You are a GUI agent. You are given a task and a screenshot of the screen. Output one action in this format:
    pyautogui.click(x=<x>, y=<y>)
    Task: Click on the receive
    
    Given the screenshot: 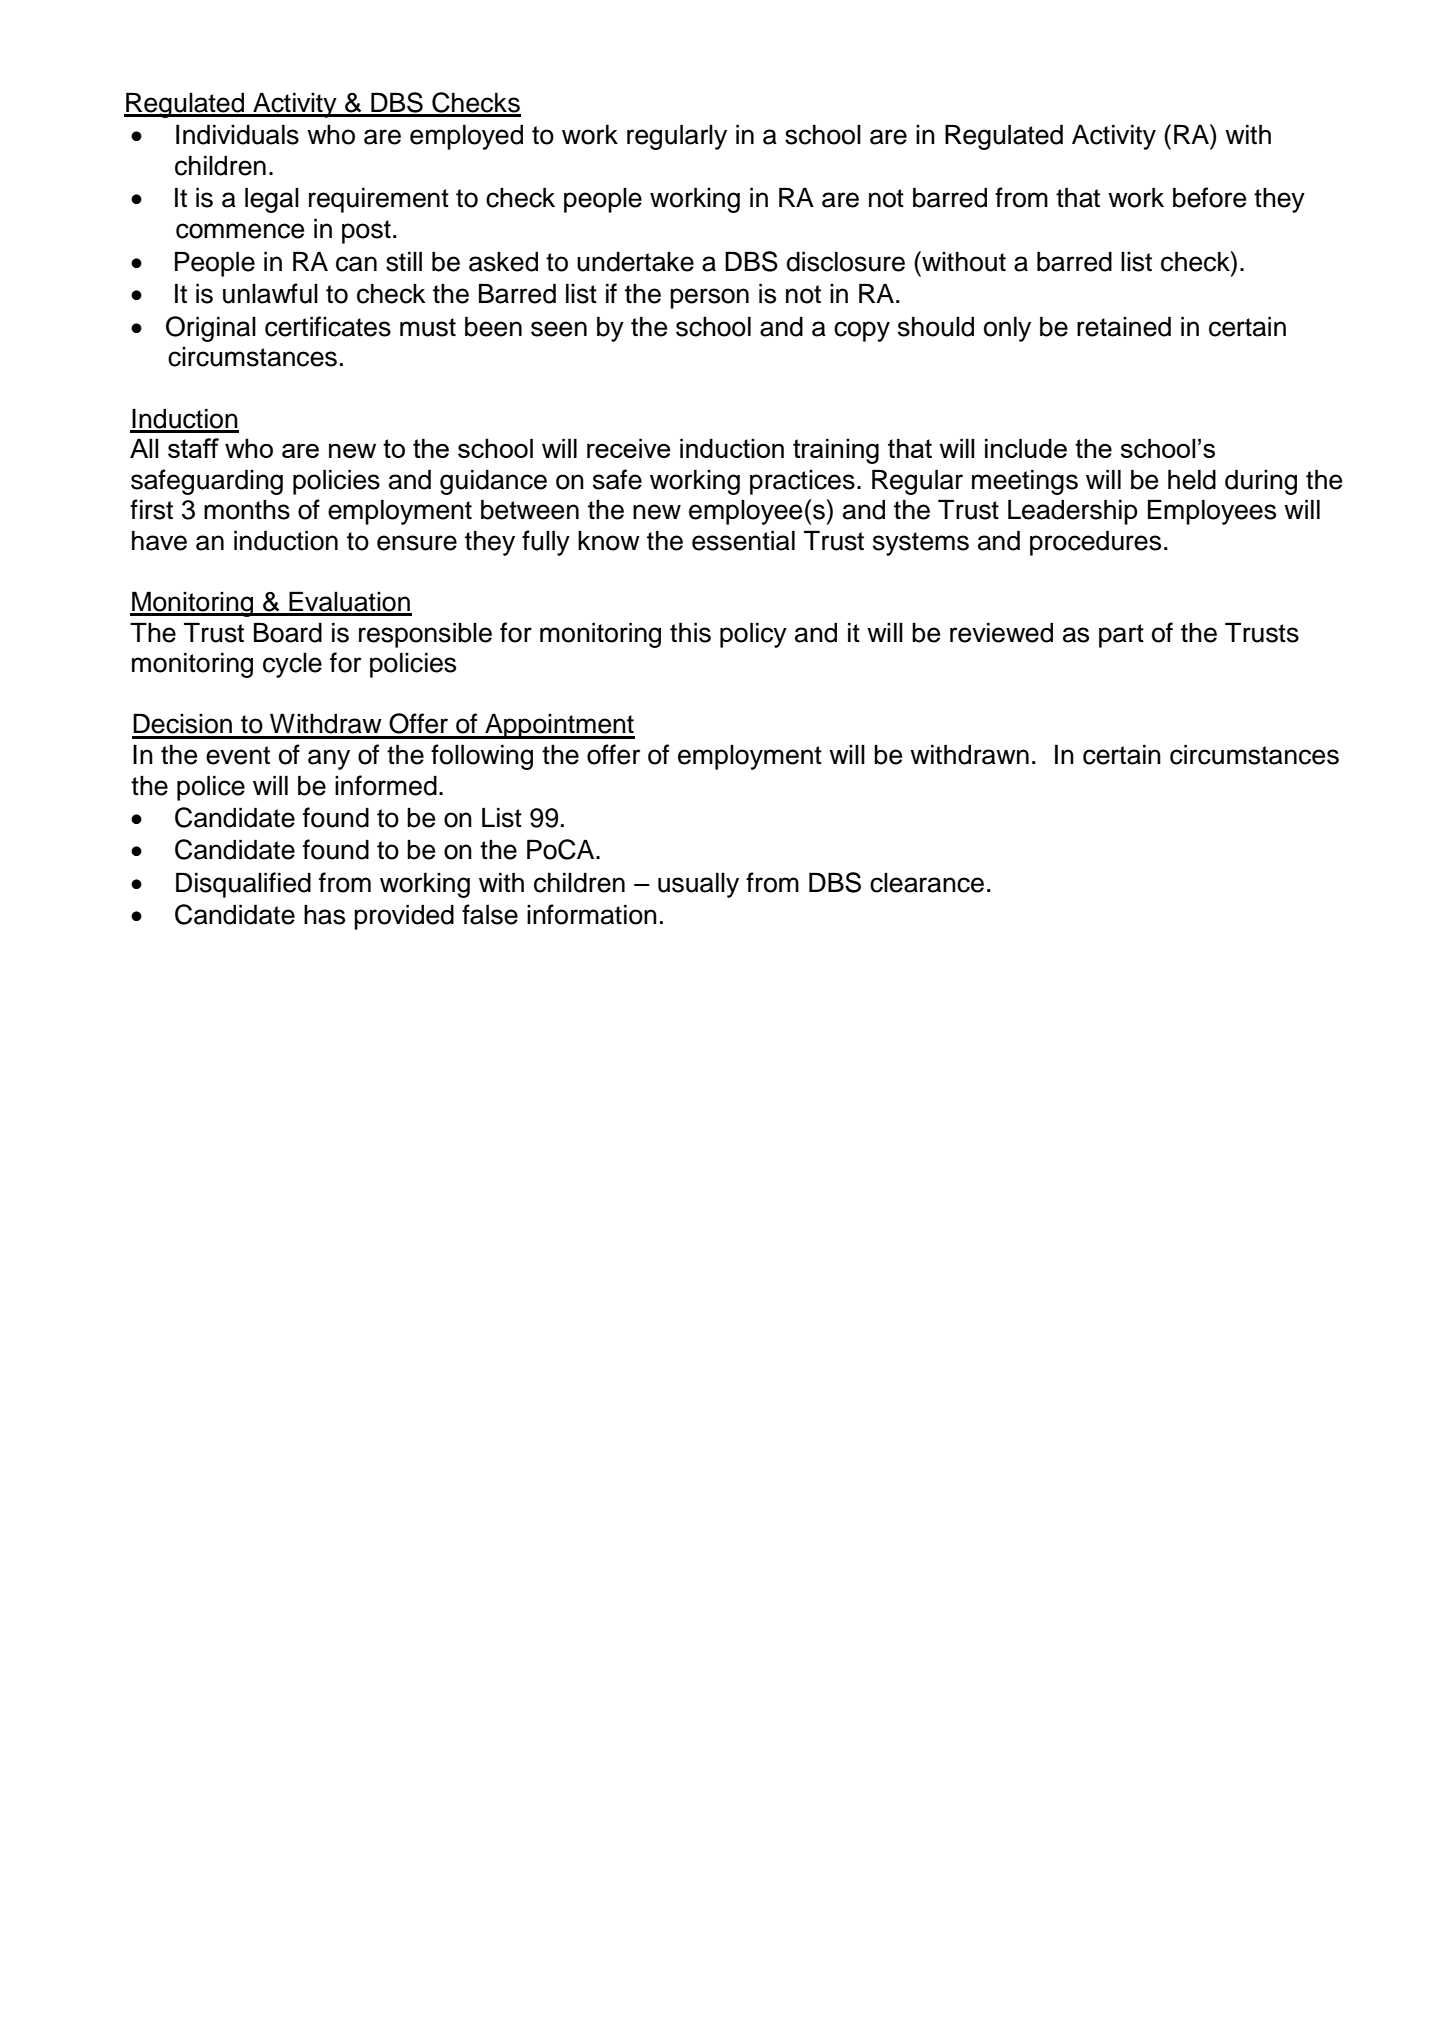 What is the action you would take?
    pyautogui.click(x=628, y=448)
